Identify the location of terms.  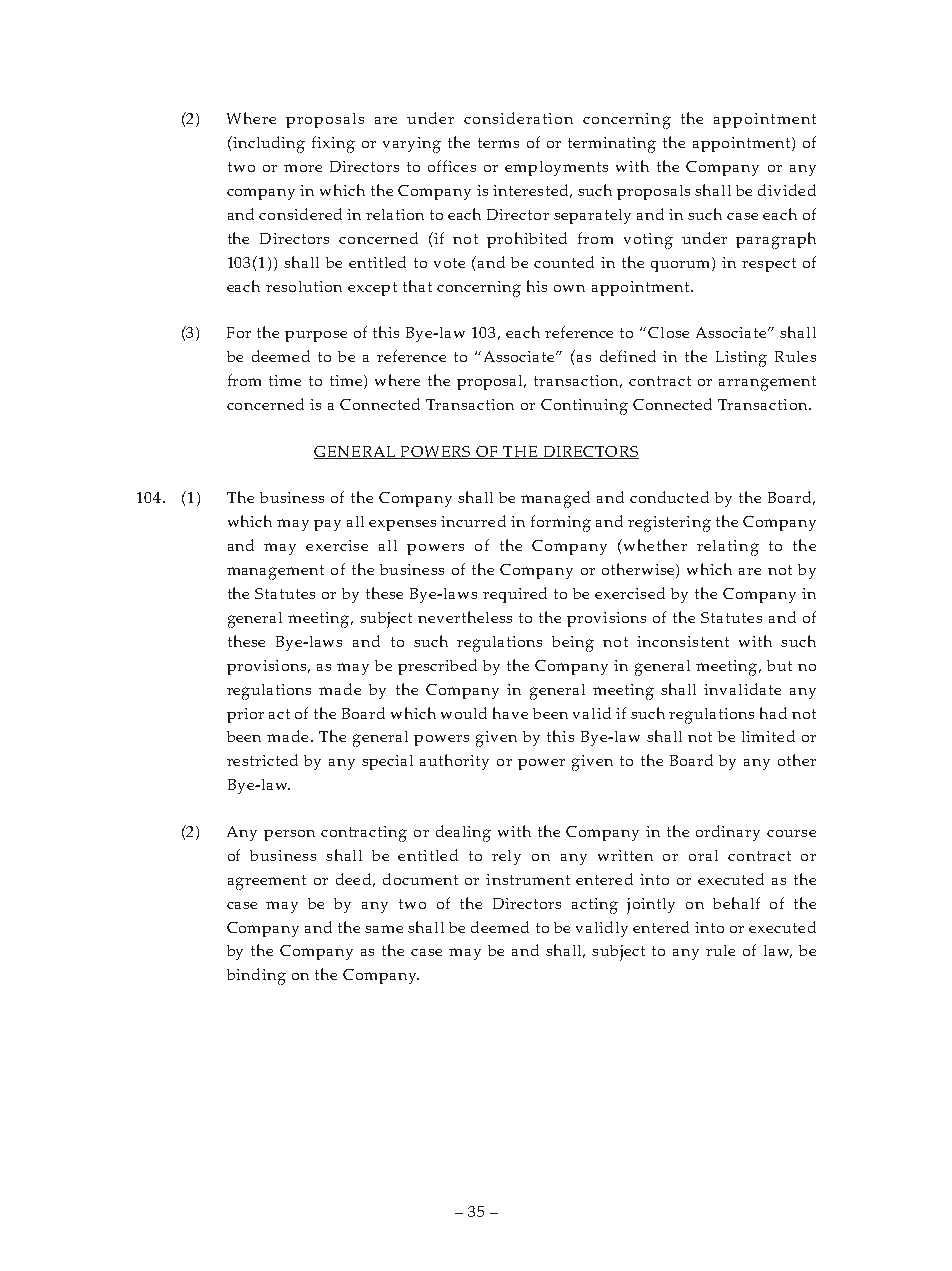
(498, 143).
